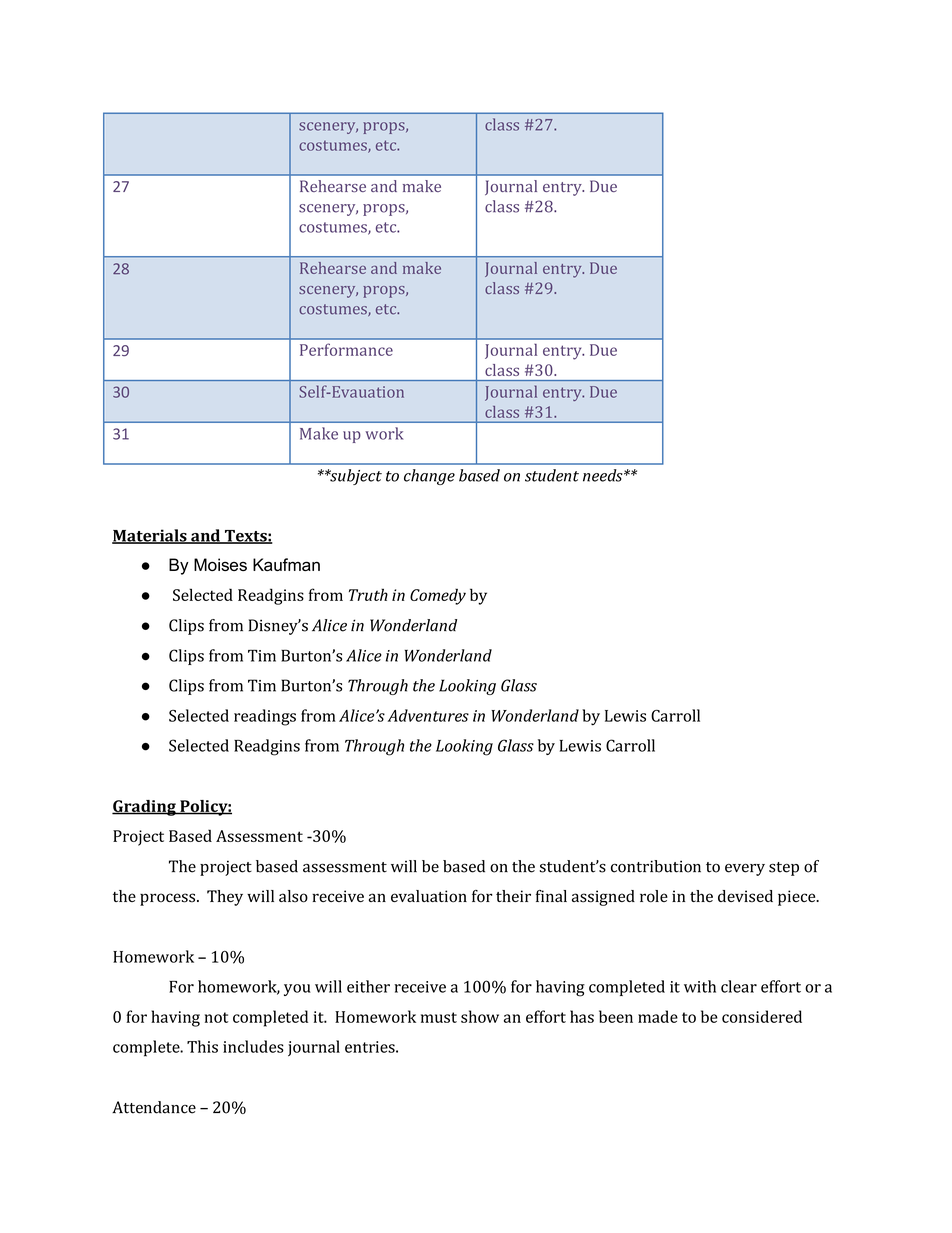 The image size is (952, 1233). What do you see at coordinates (429, 477) in the image?
I see `change` at bounding box center [429, 477].
